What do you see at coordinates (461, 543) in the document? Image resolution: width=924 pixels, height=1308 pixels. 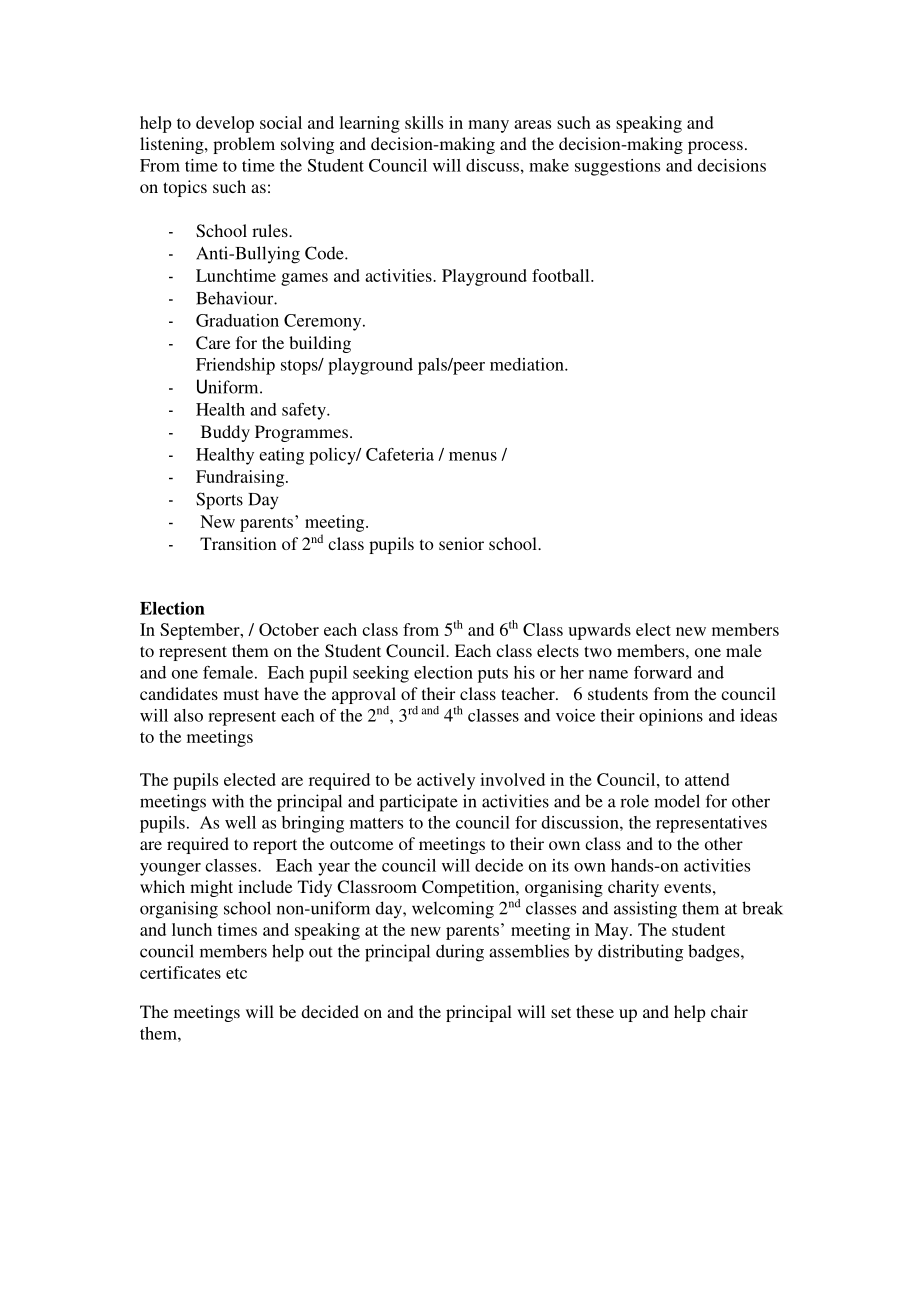 I see `senior` at bounding box center [461, 543].
